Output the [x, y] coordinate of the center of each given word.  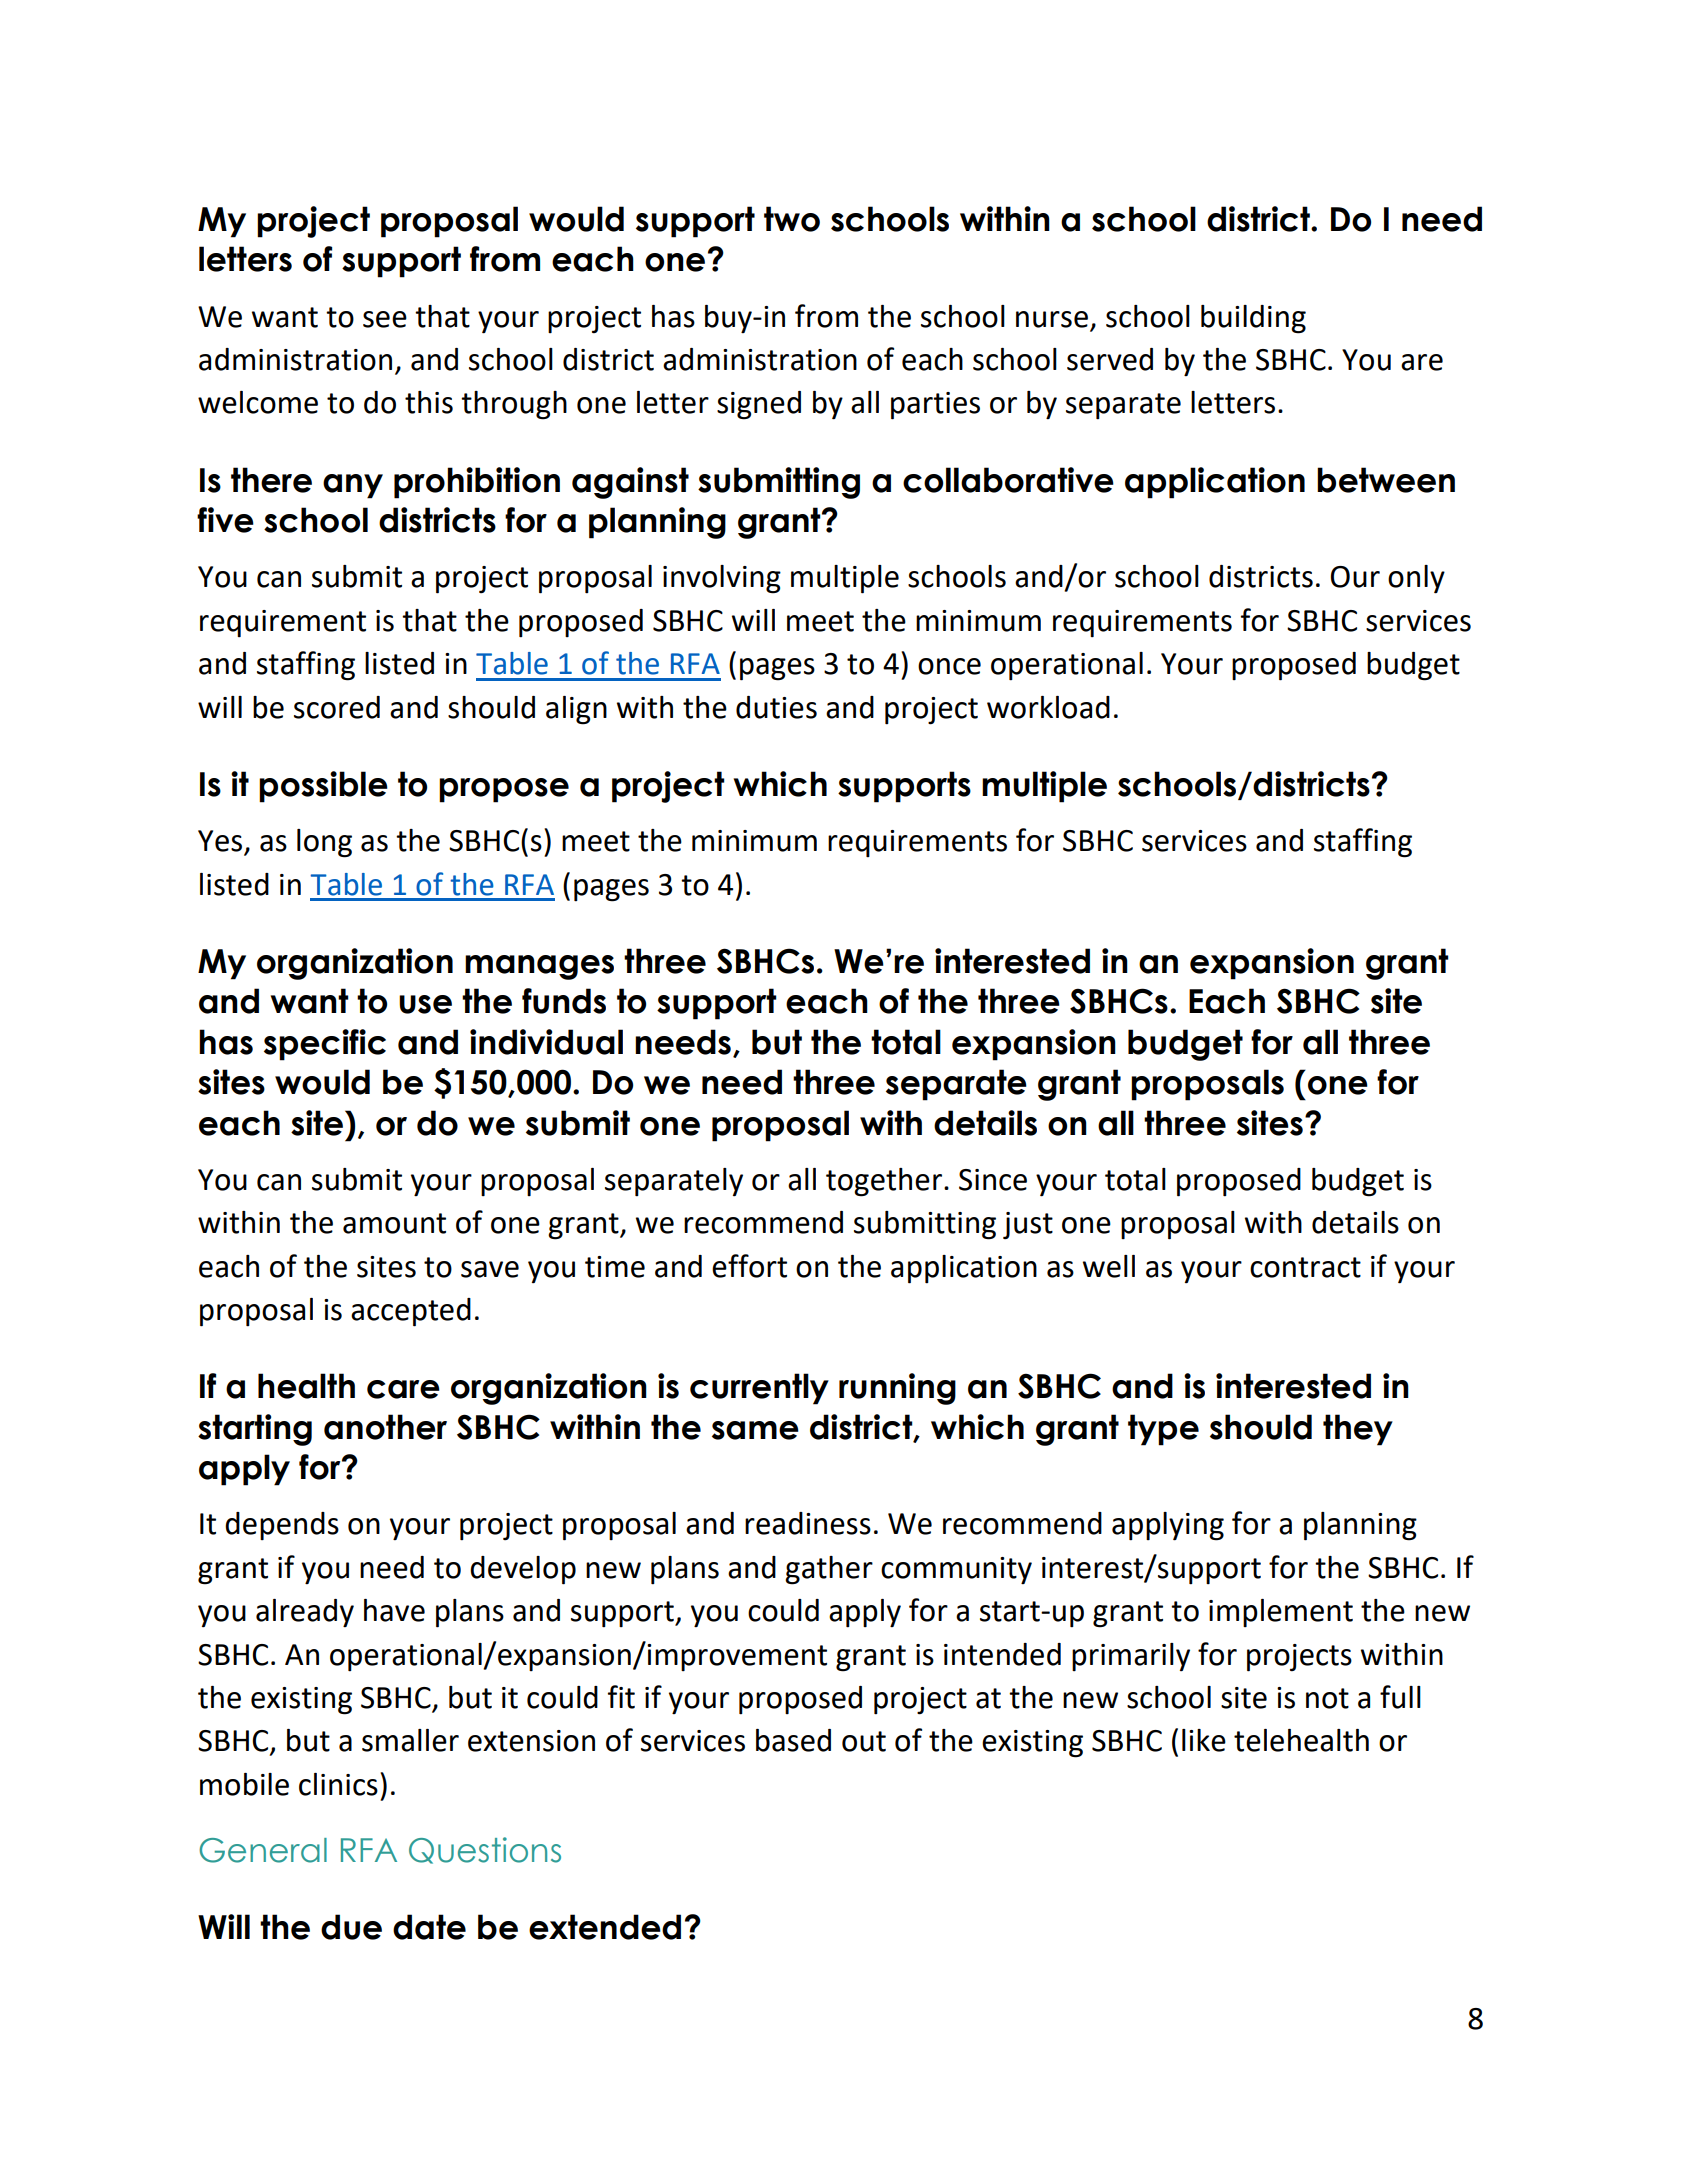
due [351, 1927]
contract [1305, 1267]
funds [564, 1001]
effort [749, 1266]
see [385, 319]
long [324, 843]
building [1253, 319]
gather [829, 1570]
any [353, 486]
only [1416, 579]
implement [1281, 1613]
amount [394, 1223]
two [792, 219]
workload [1048, 707]
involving [722, 579]
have [394, 1610]
